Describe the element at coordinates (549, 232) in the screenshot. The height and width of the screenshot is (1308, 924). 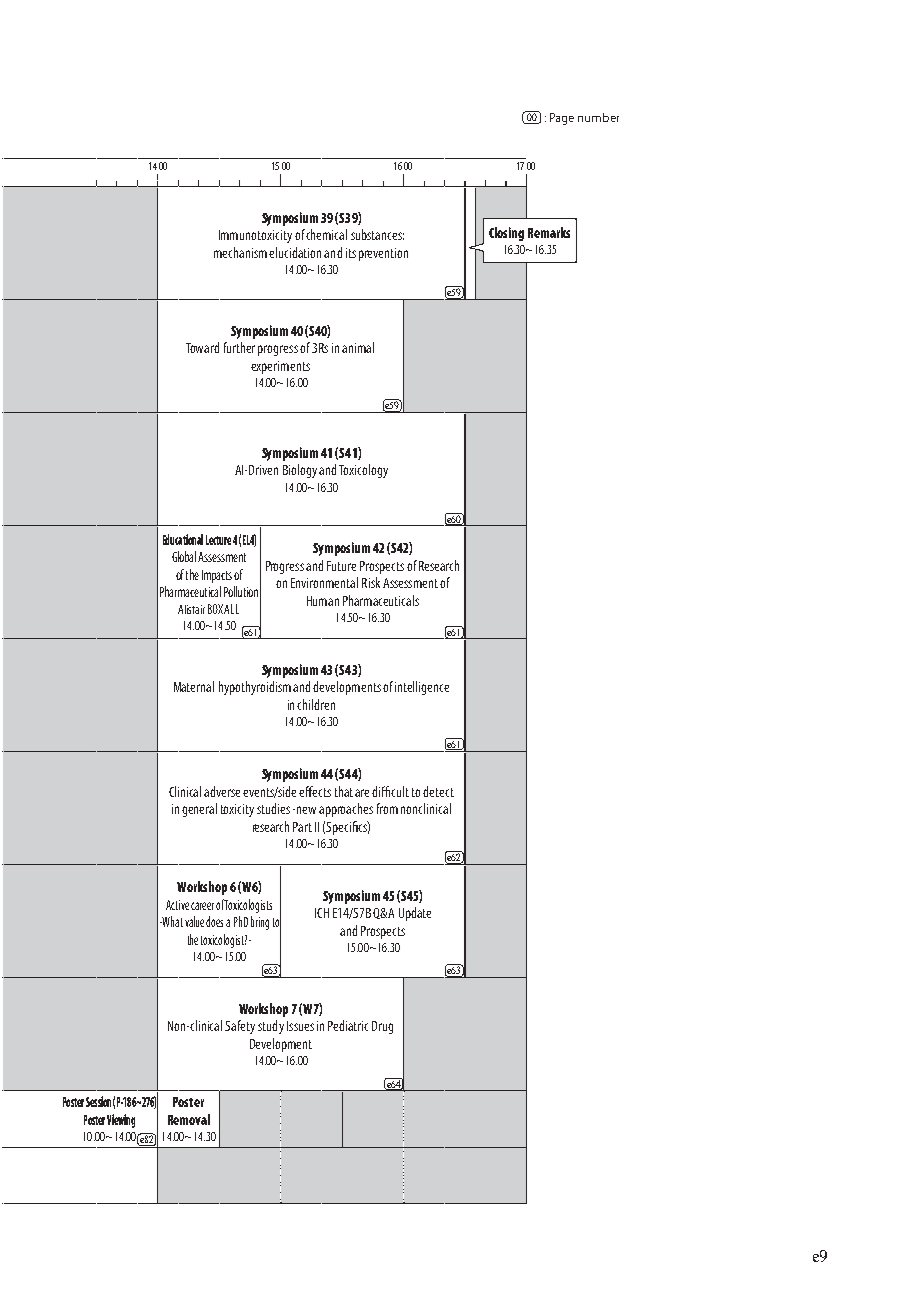
I see `Remarks` at that location.
